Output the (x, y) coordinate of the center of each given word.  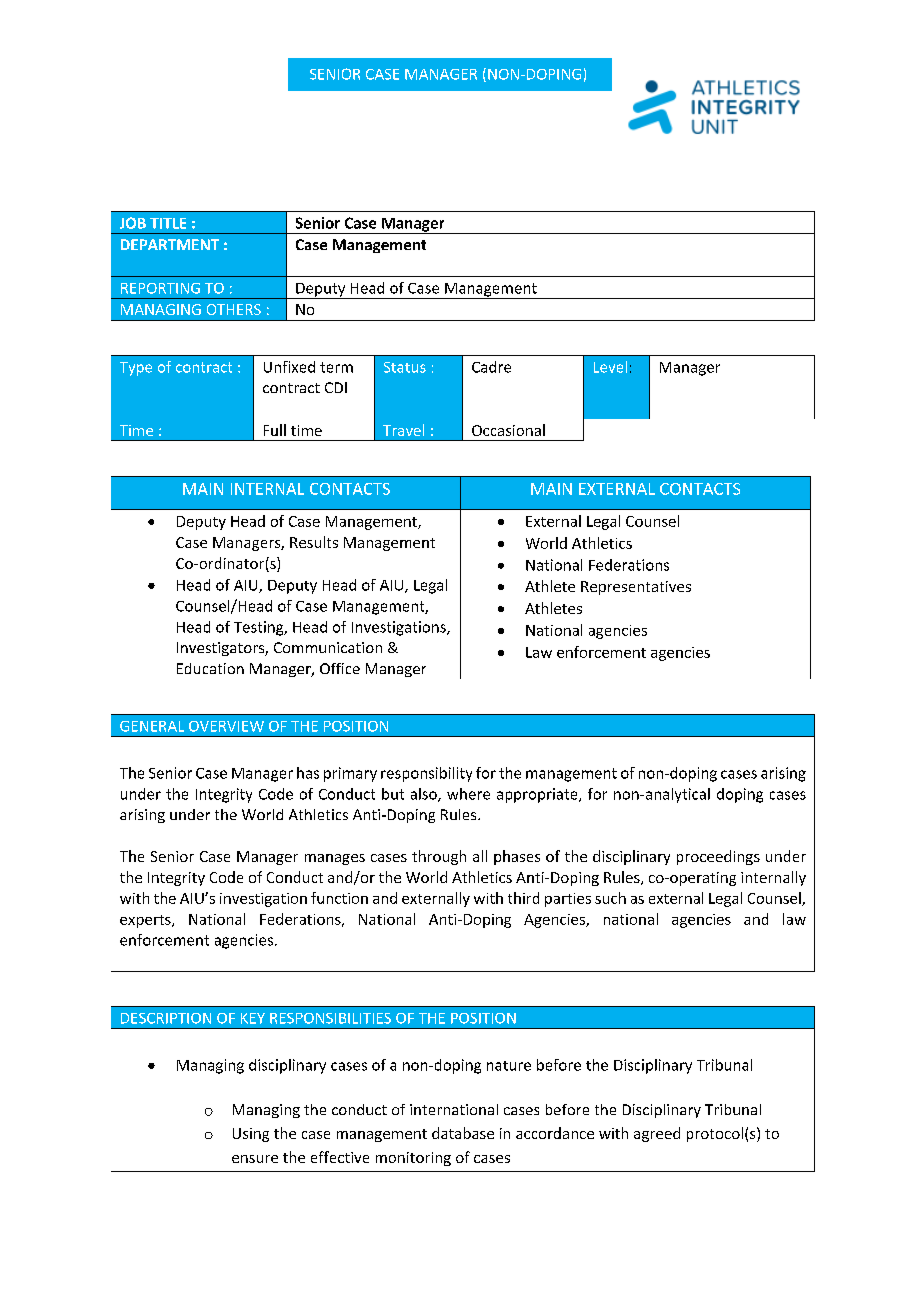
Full (275, 430)
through (439, 857)
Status (405, 367)
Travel (403, 430)
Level (610, 367)
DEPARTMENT (170, 244)
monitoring (413, 1159)
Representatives (636, 588)
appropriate (538, 795)
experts (146, 921)
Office (340, 668)
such (610, 898)
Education (210, 668)
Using (251, 1135)
